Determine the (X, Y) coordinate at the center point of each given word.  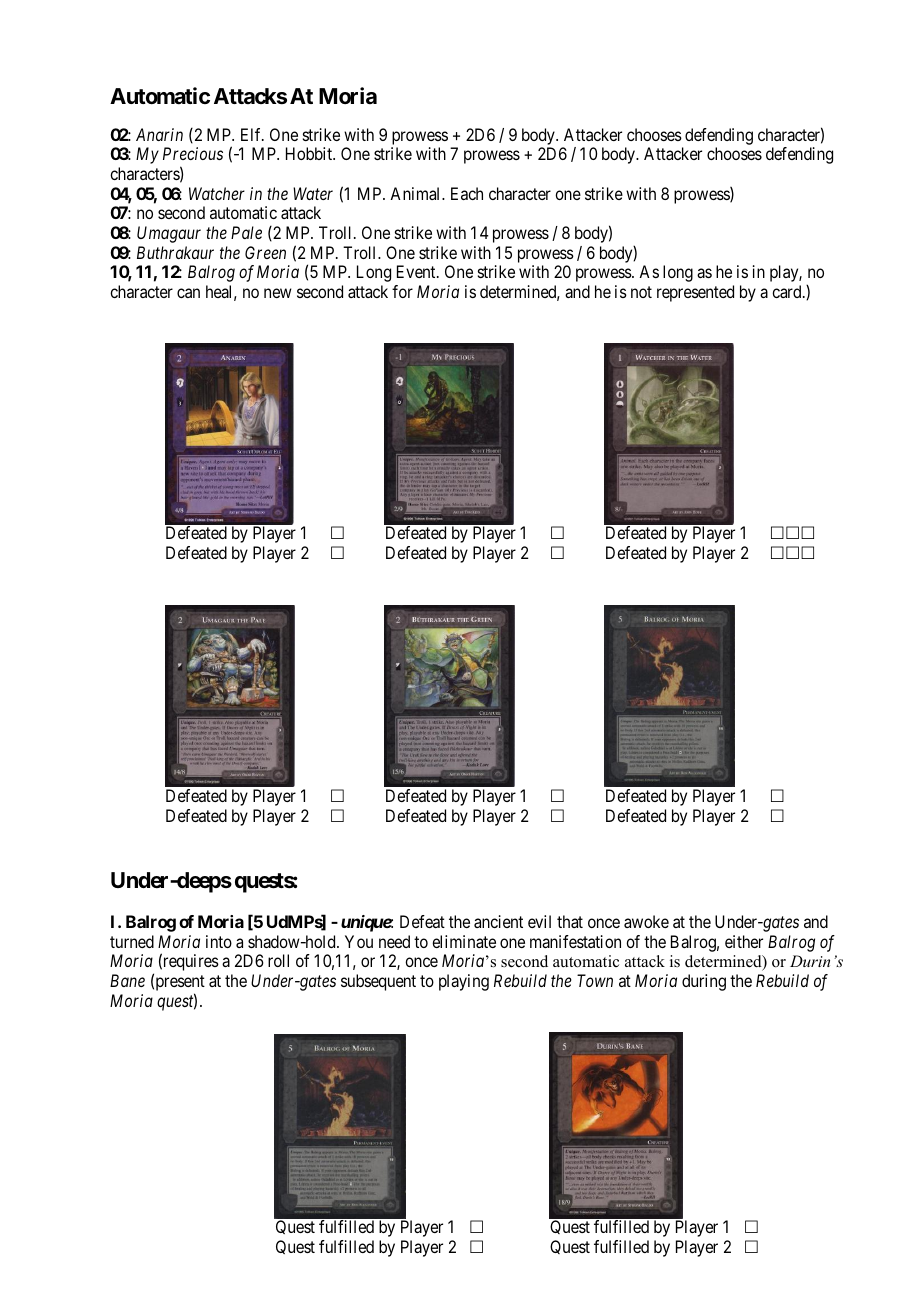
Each (467, 193)
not (641, 292)
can (188, 293)
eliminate (464, 941)
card (788, 291)
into (219, 941)
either (744, 941)
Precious (193, 153)
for (402, 291)
